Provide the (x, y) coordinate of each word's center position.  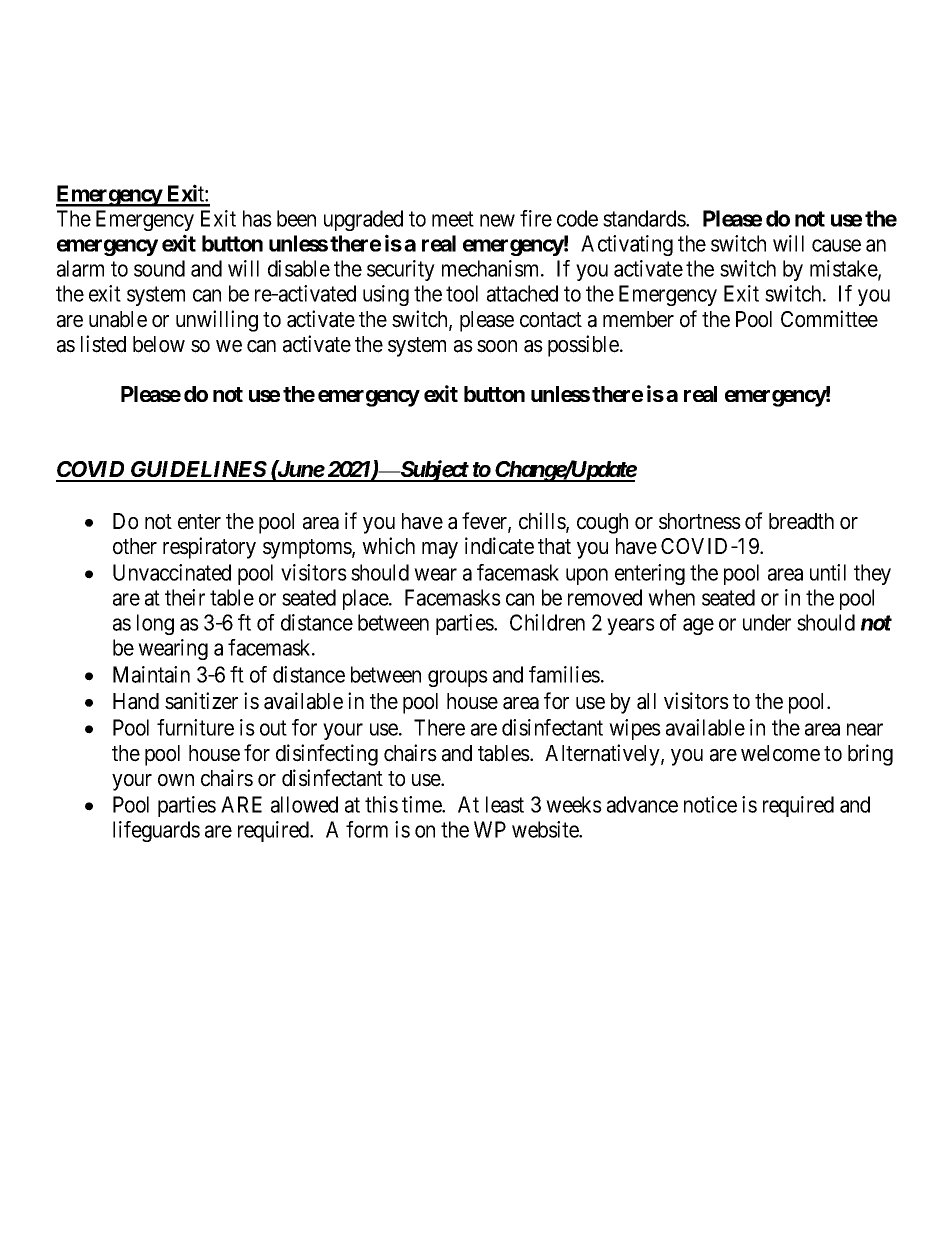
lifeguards (156, 831)
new (497, 220)
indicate (499, 546)
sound (159, 268)
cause (836, 245)
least (505, 804)
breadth (801, 521)
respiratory (209, 548)
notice (710, 804)
